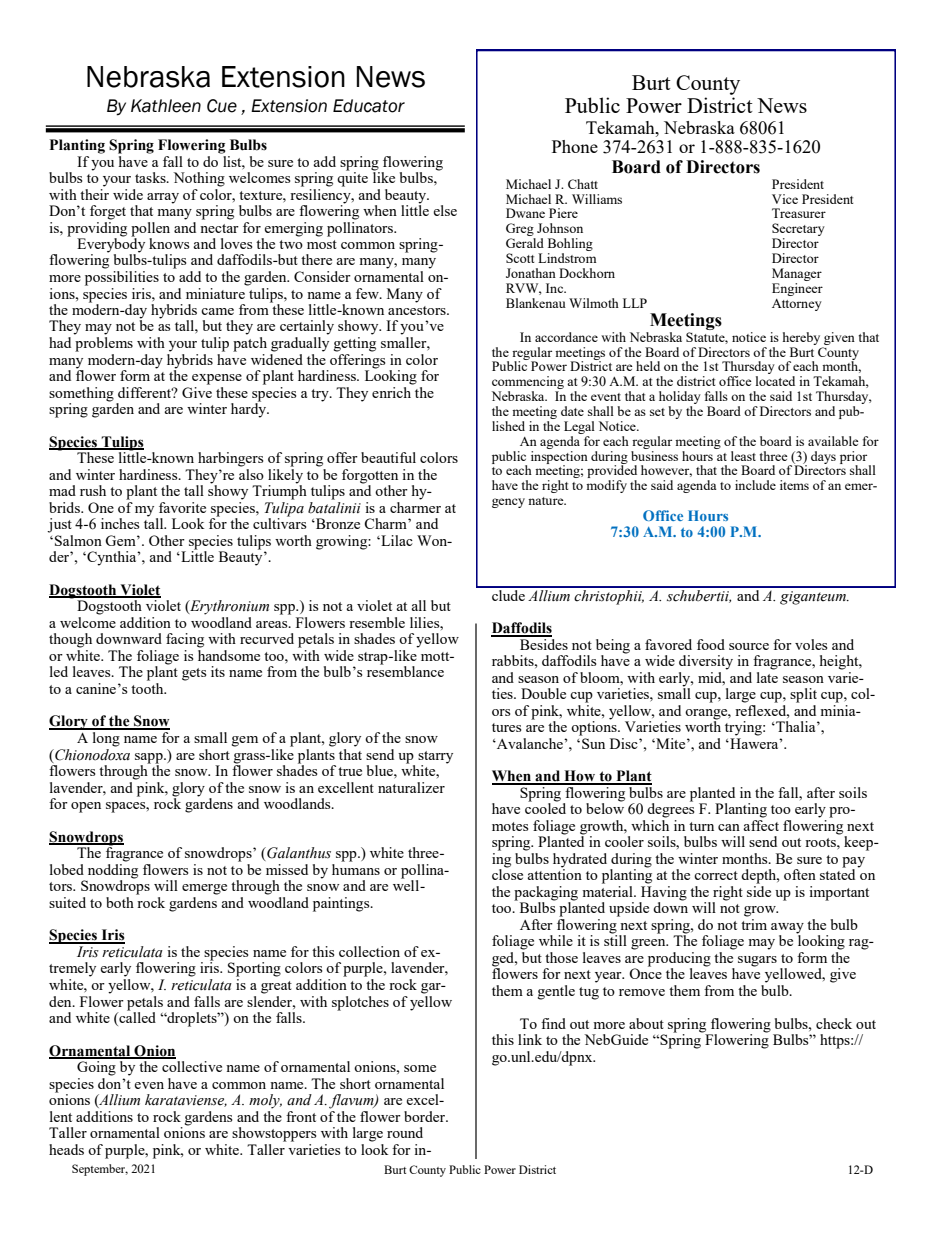 This screenshot has width=952, height=1233. I want to click on Educator, so click(369, 106).
